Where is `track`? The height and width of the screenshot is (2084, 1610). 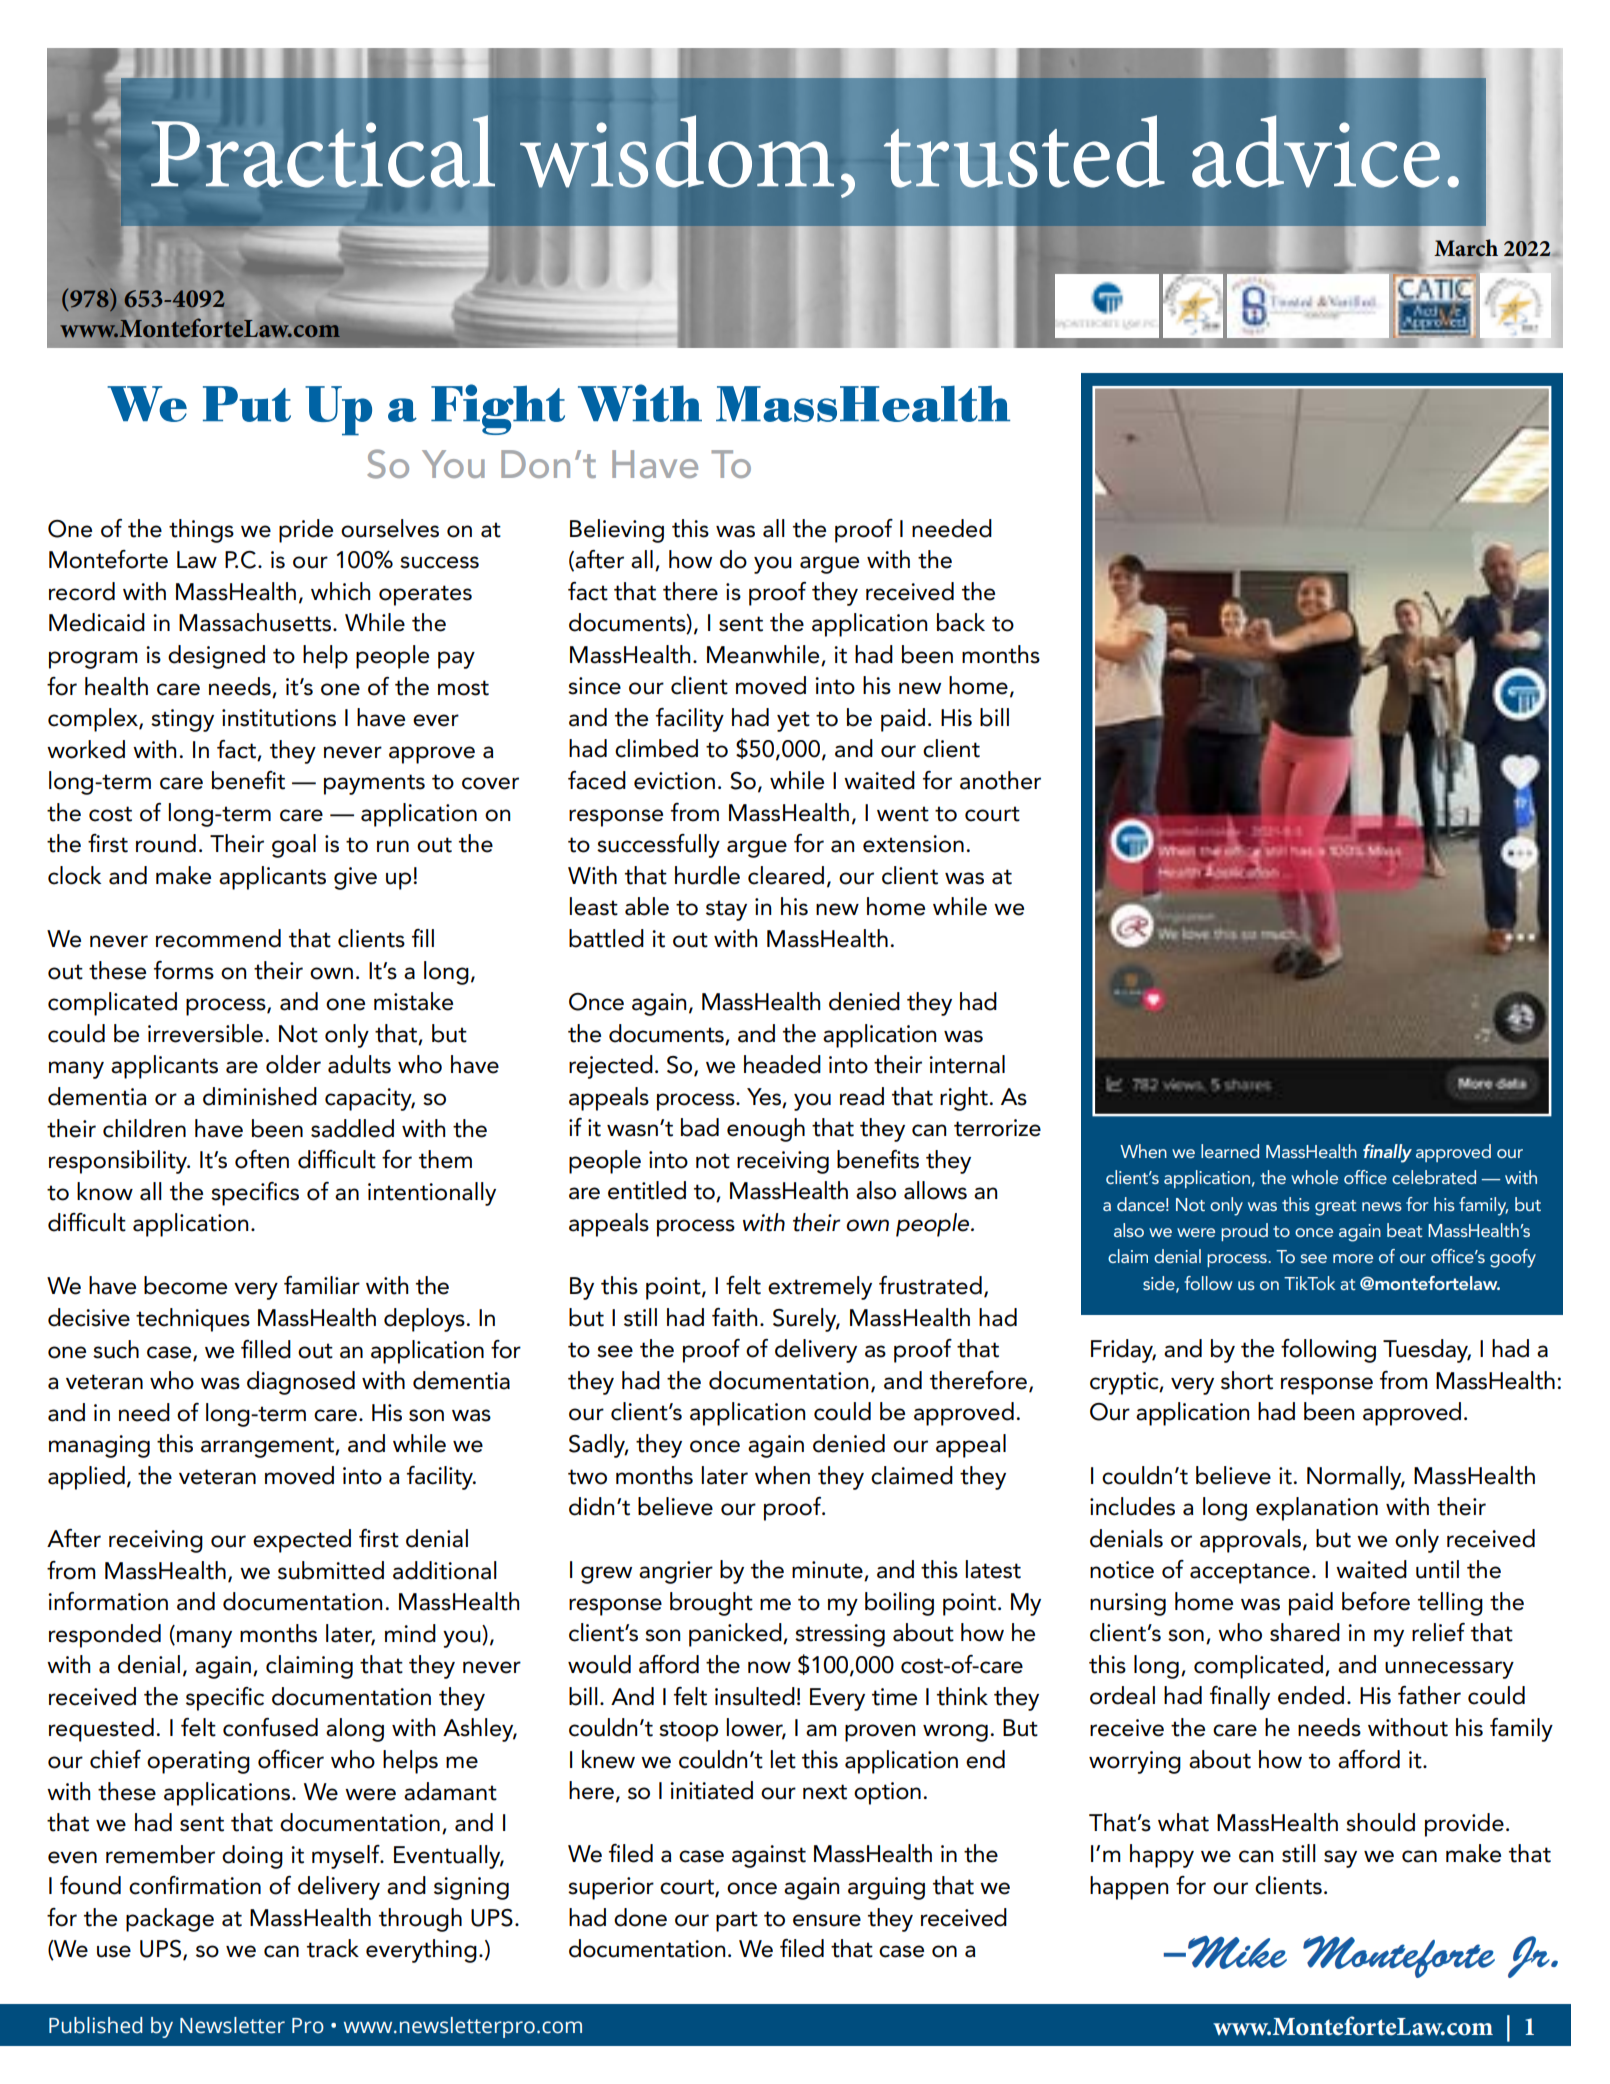 track is located at coordinates (333, 1948).
